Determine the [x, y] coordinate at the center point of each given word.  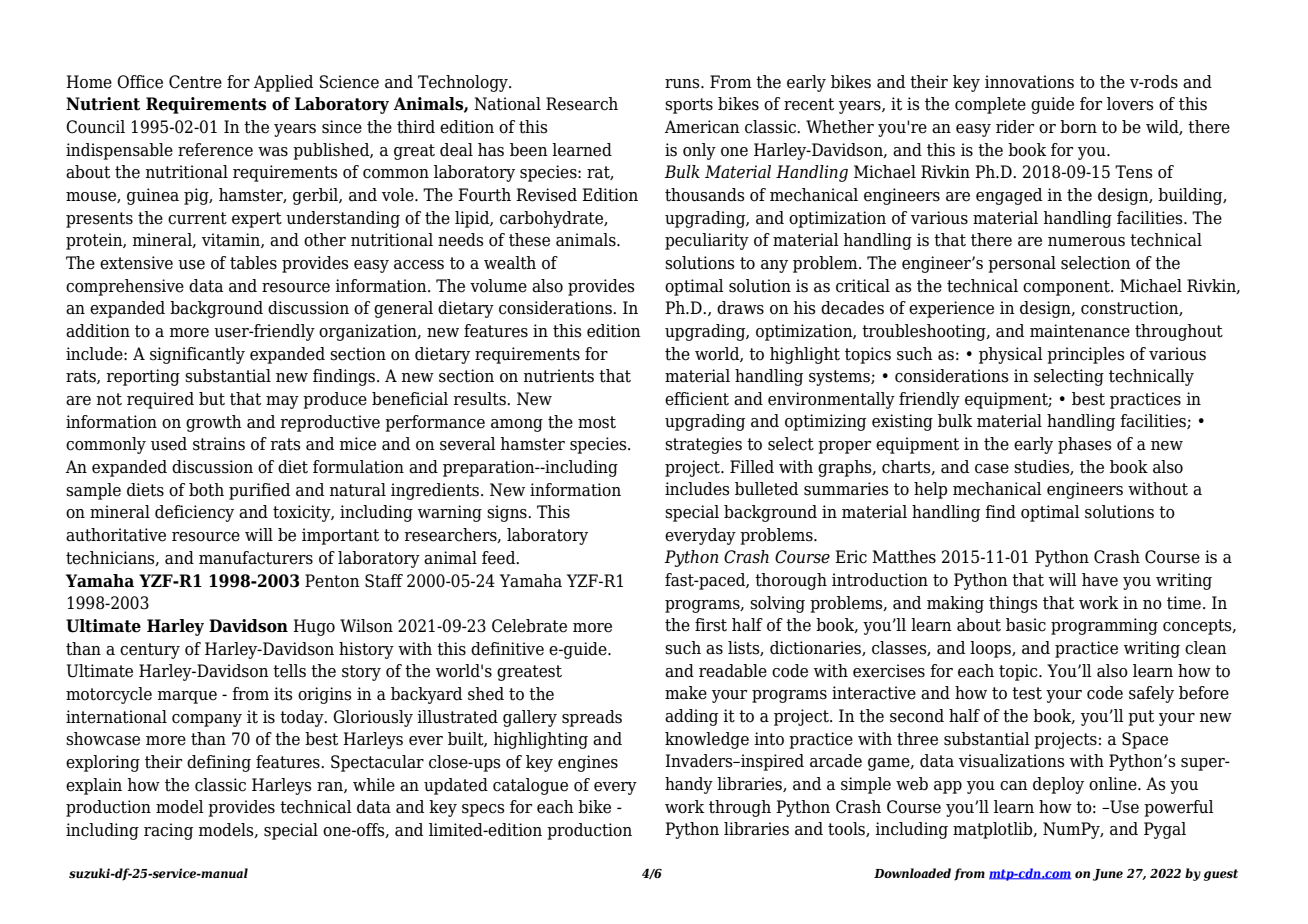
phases [1085, 445]
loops [991, 649]
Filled [752, 467]
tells [289, 671]
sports [689, 106]
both [206, 490]
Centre [195, 82]
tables [253, 263]
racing [168, 831]
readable [733, 671]
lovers [1130, 104]
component [1067, 288]
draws [740, 308]
